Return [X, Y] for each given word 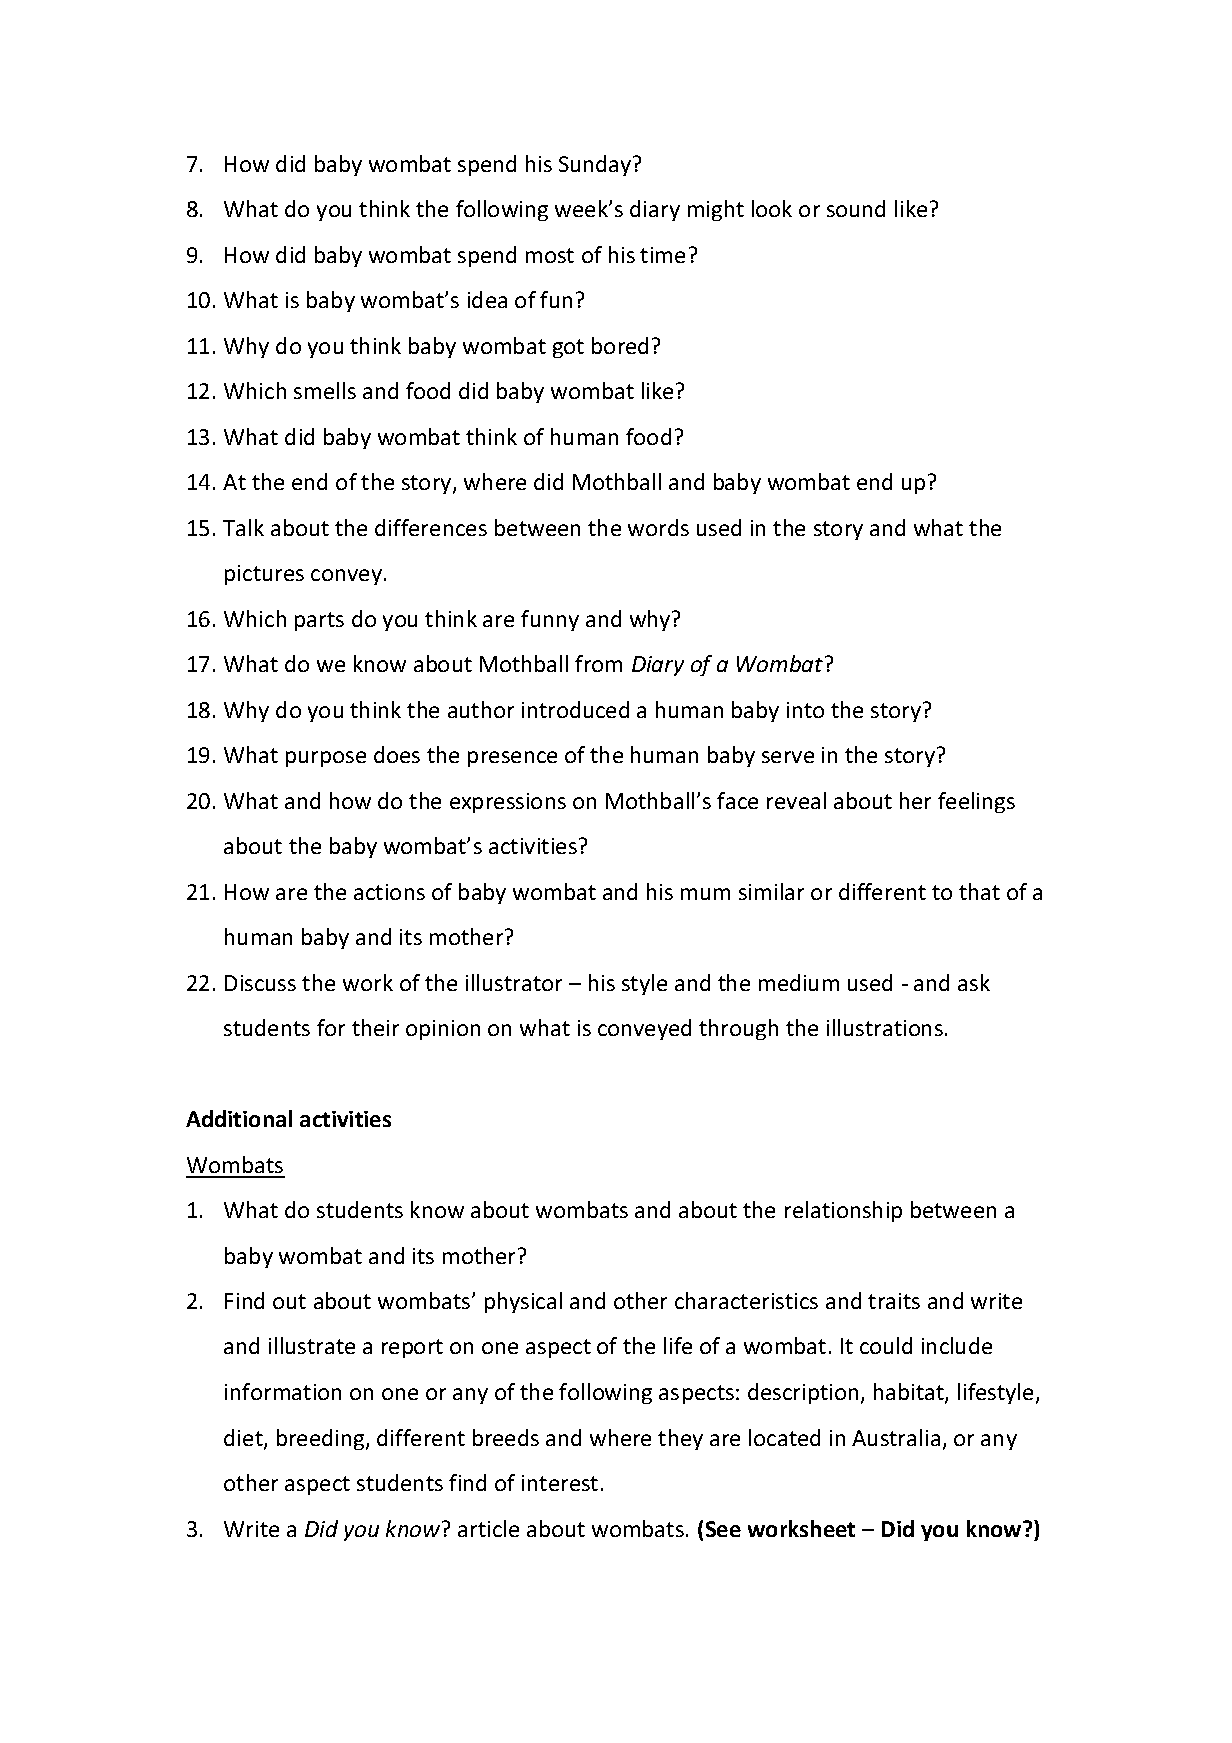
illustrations [885, 1027]
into [805, 710]
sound [856, 208]
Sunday [596, 165]
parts [319, 621]
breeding [322, 1439]
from [598, 663]
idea [487, 299]
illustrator [514, 982]
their [375, 1027]
